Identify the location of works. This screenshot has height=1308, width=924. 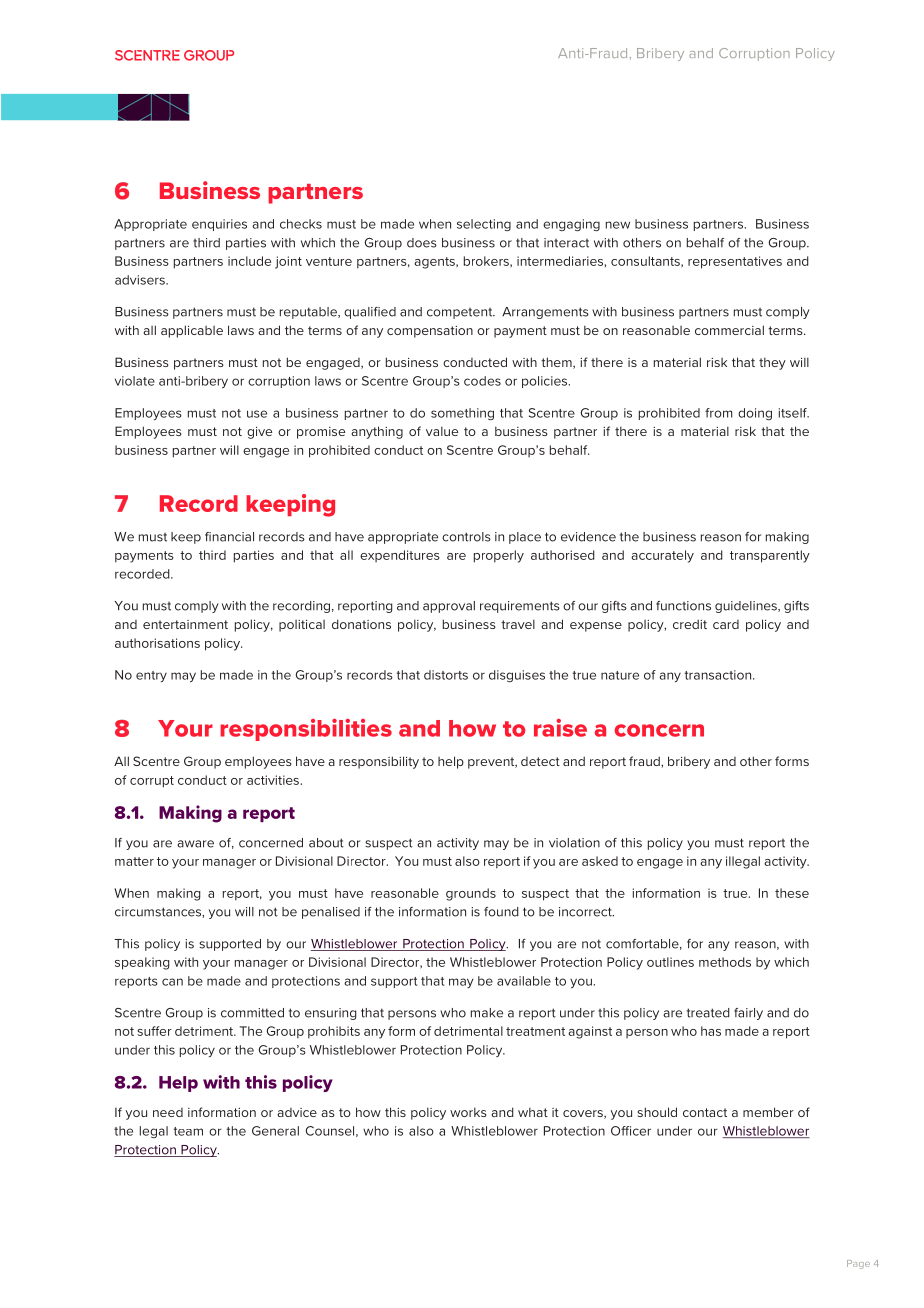
(468, 1112).
